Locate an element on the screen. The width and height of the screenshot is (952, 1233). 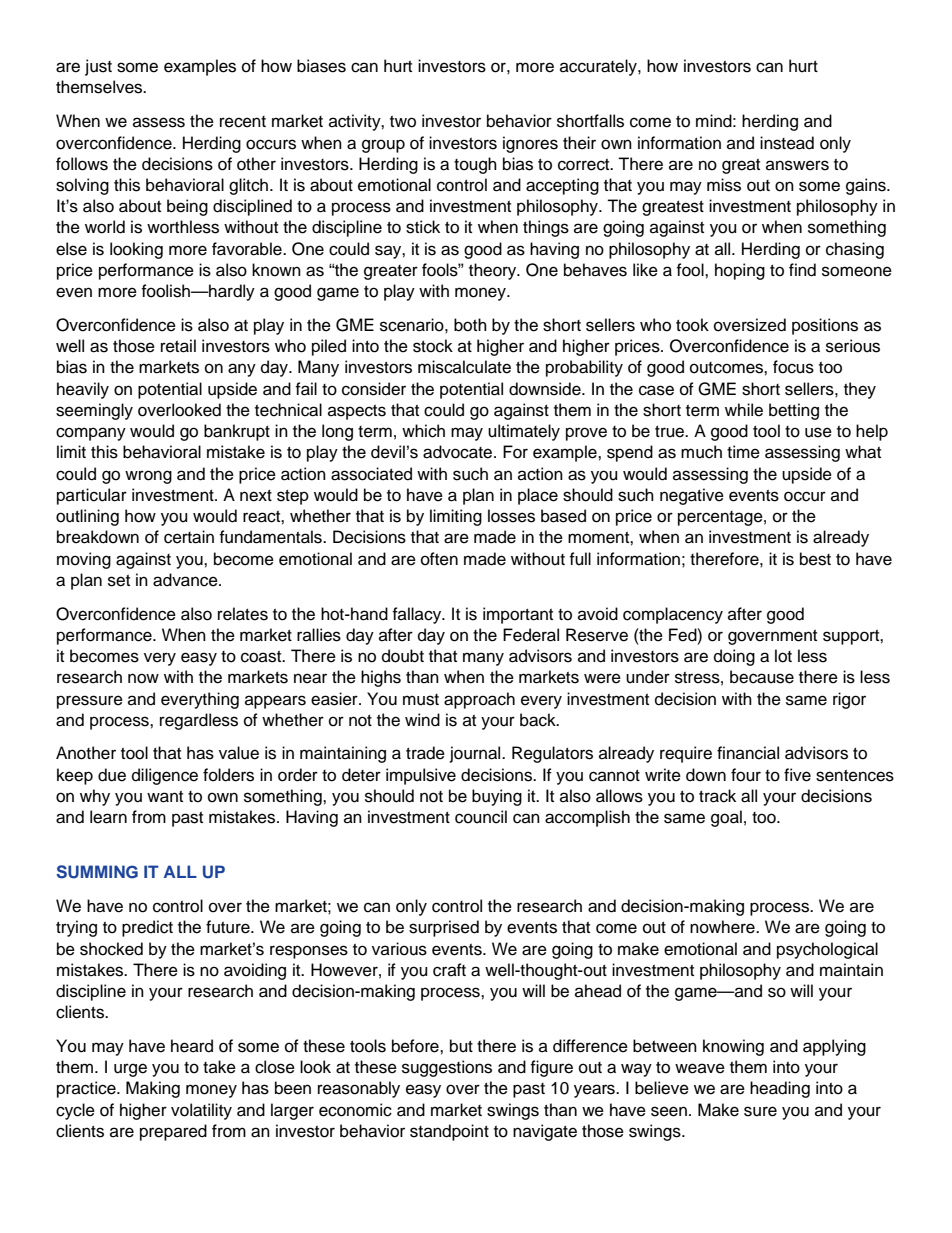
learn is located at coordinates (108, 817).
